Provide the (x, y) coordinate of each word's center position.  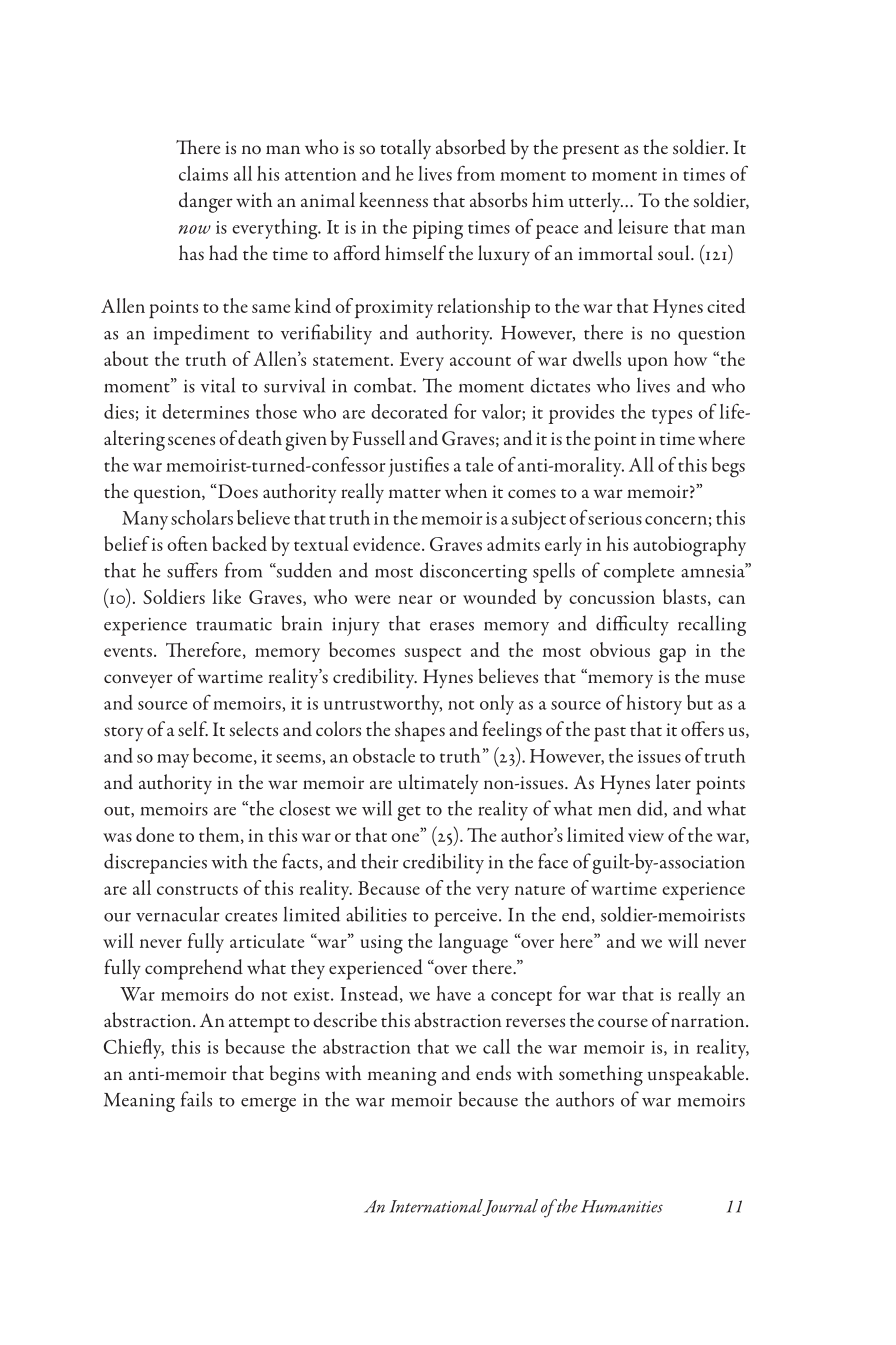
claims (203, 173)
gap (672, 655)
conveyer (138, 681)
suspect (433, 654)
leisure (643, 226)
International (436, 1207)
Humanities (622, 1206)
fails (196, 1099)
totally (405, 149)
